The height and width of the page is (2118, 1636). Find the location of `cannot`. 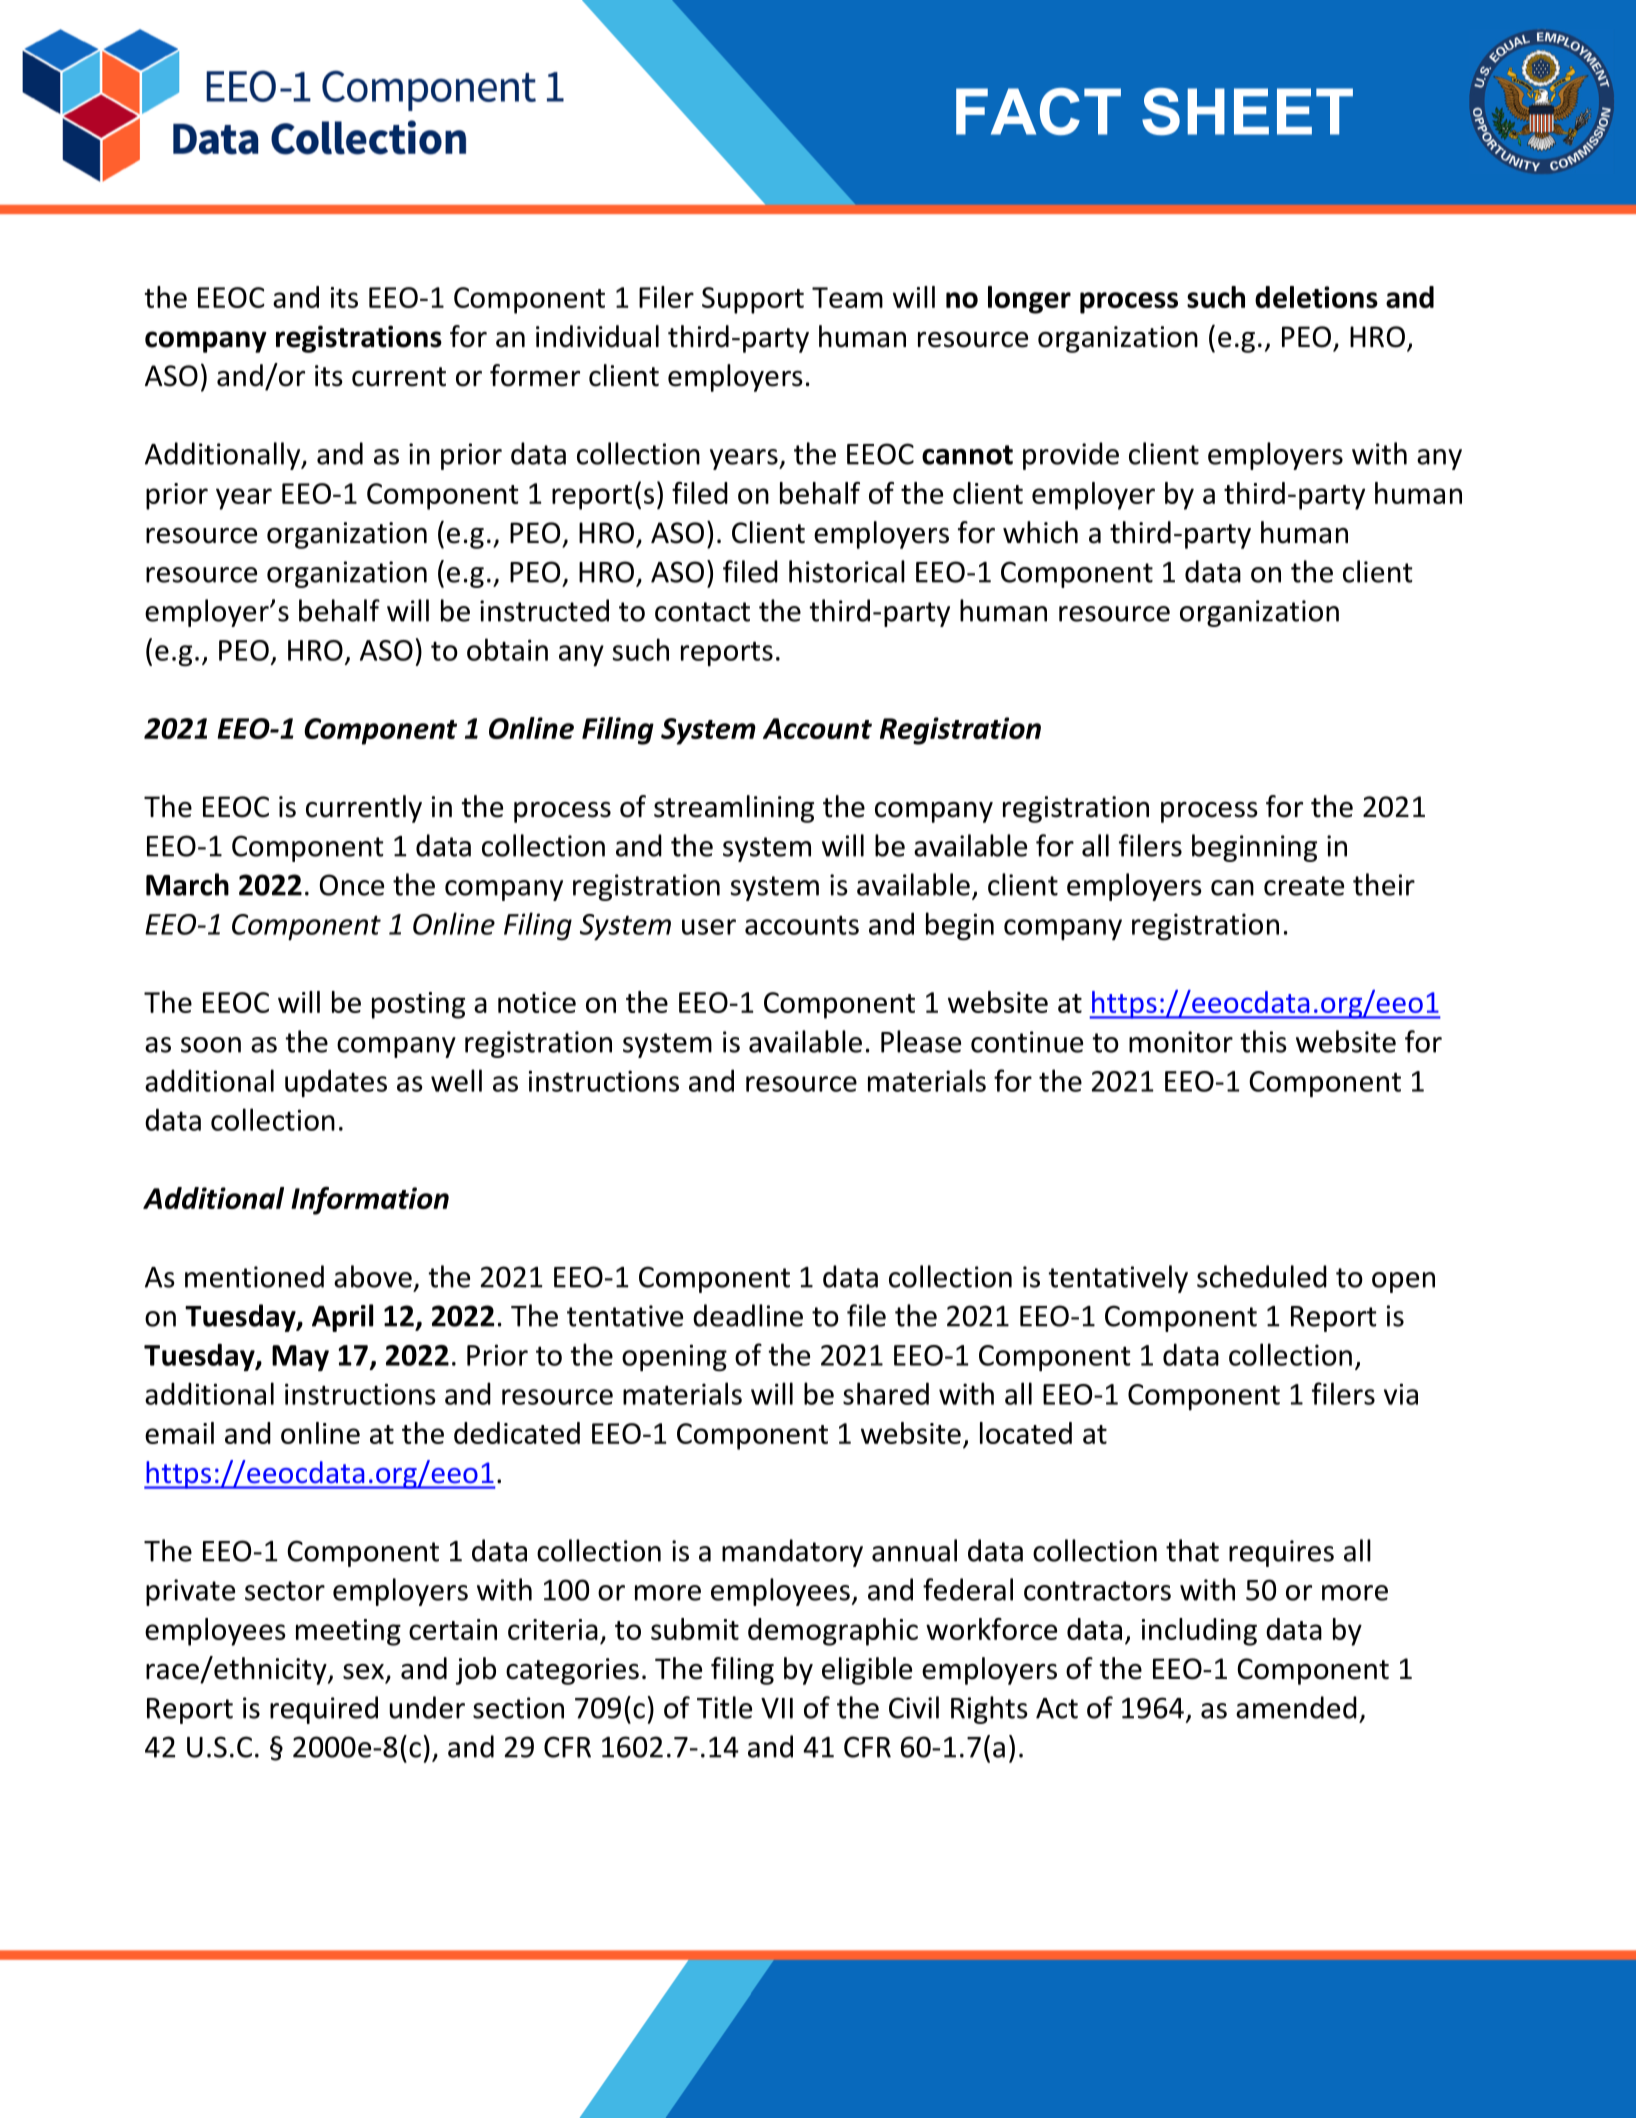

cannot is located at coordinates (967, 455).
